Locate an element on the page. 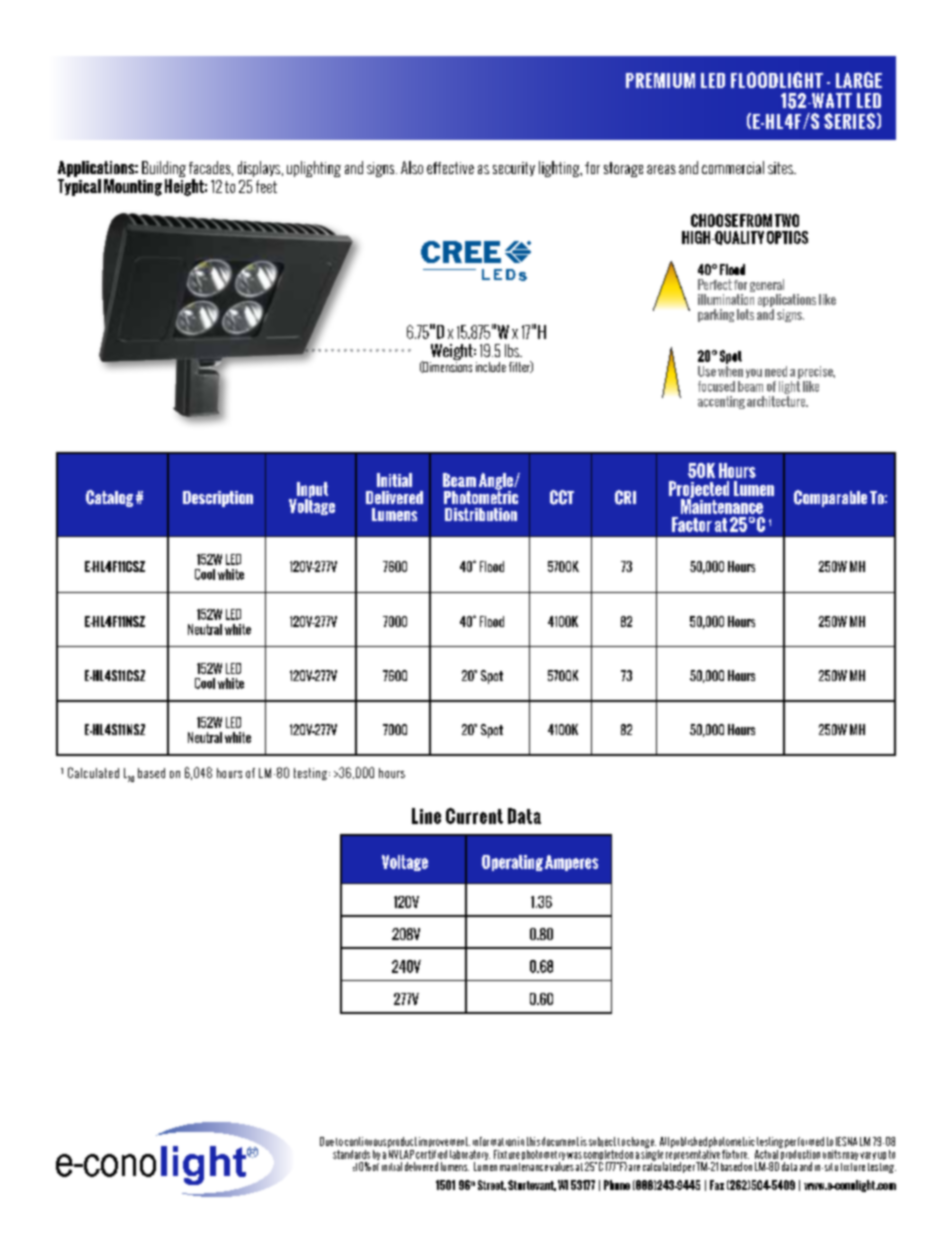 Image resolution: width=952 pixels, height=1233 pixels. Actual is located at coordinates (767, 1153).
